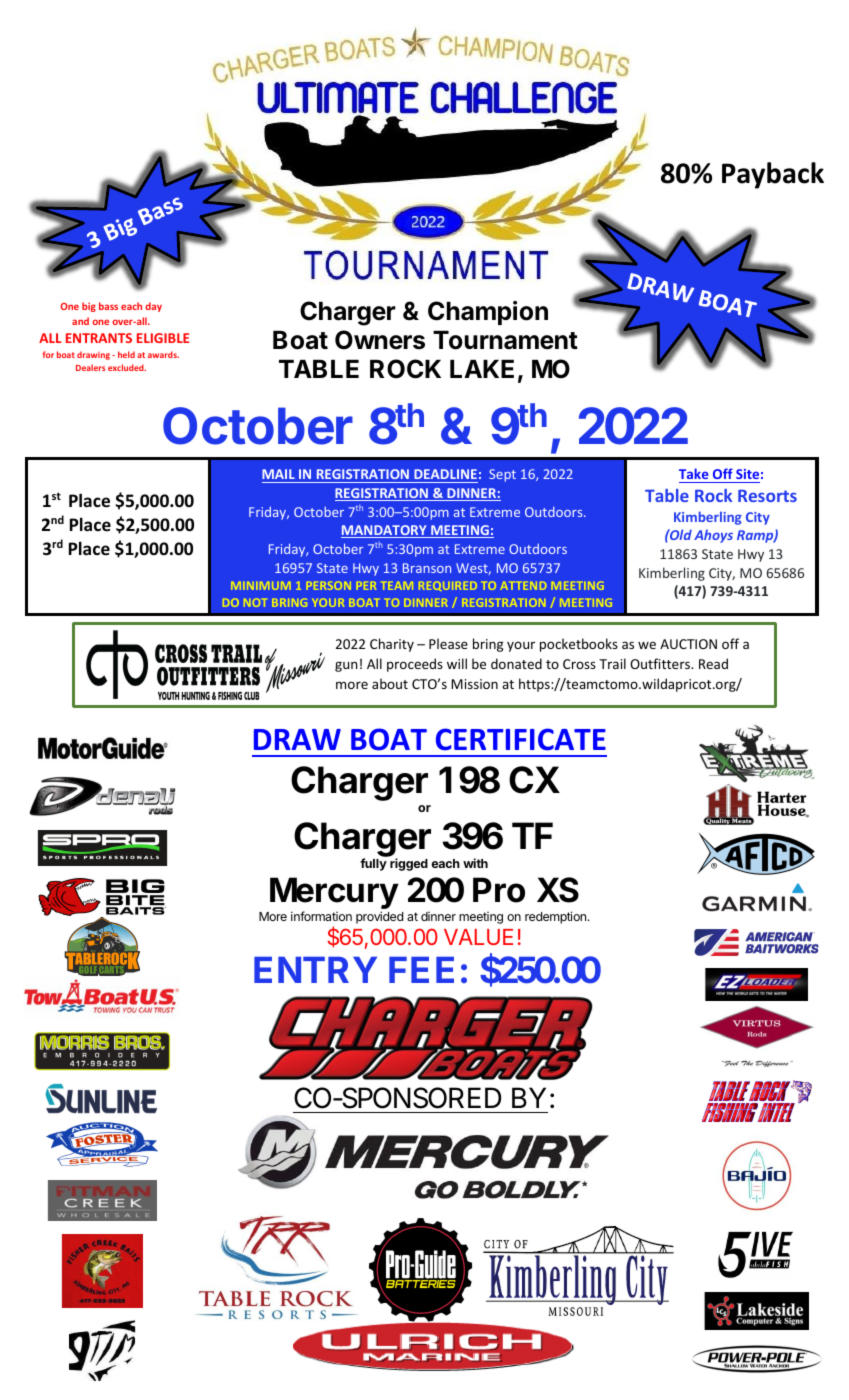 The image size is (849, 1400). Describe the element at coordinates (773, 175) in the screenshot. I see `Payback` at that location.
